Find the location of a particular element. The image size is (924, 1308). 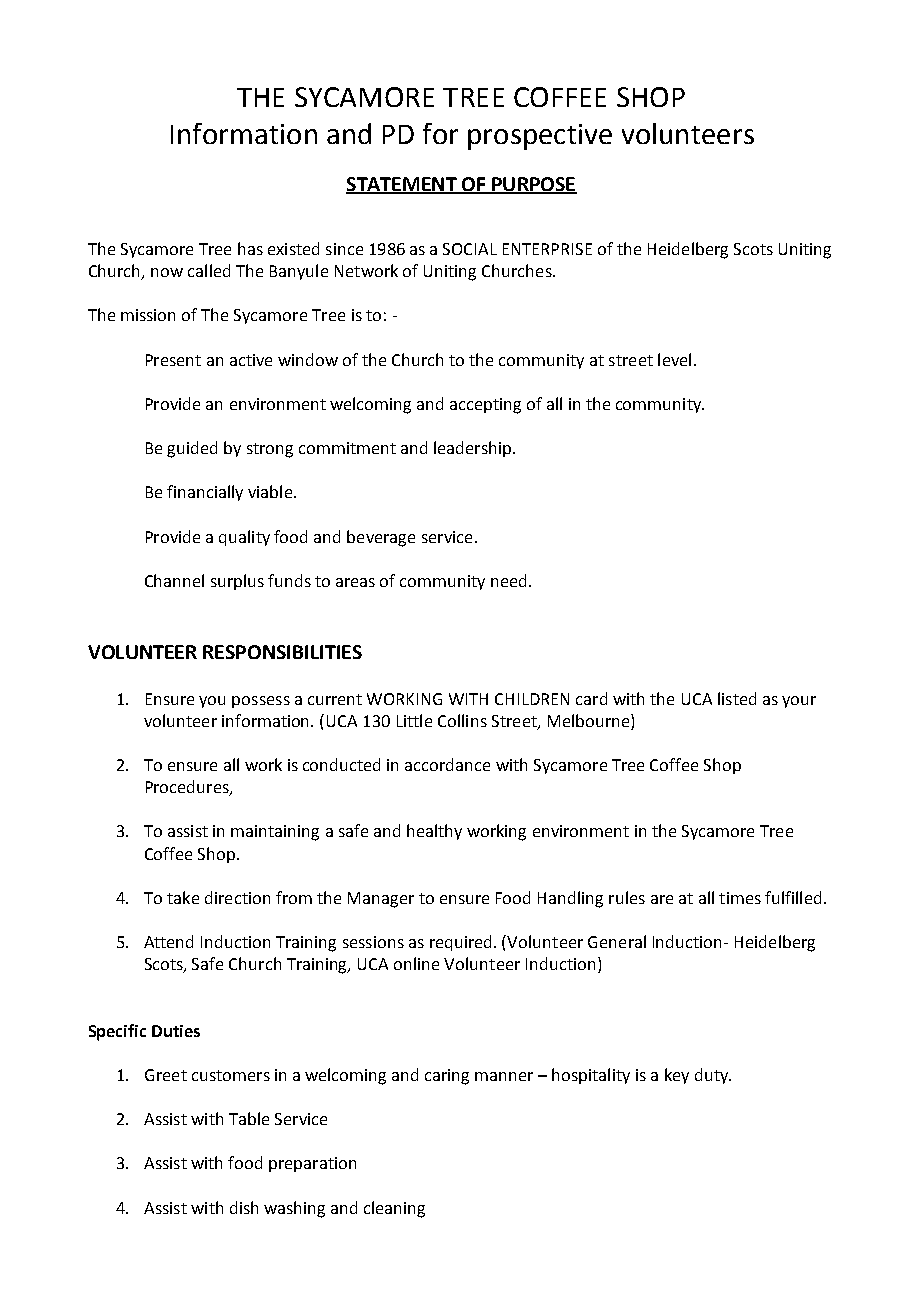

STATEMENT is located at coordinates (402, 185).
